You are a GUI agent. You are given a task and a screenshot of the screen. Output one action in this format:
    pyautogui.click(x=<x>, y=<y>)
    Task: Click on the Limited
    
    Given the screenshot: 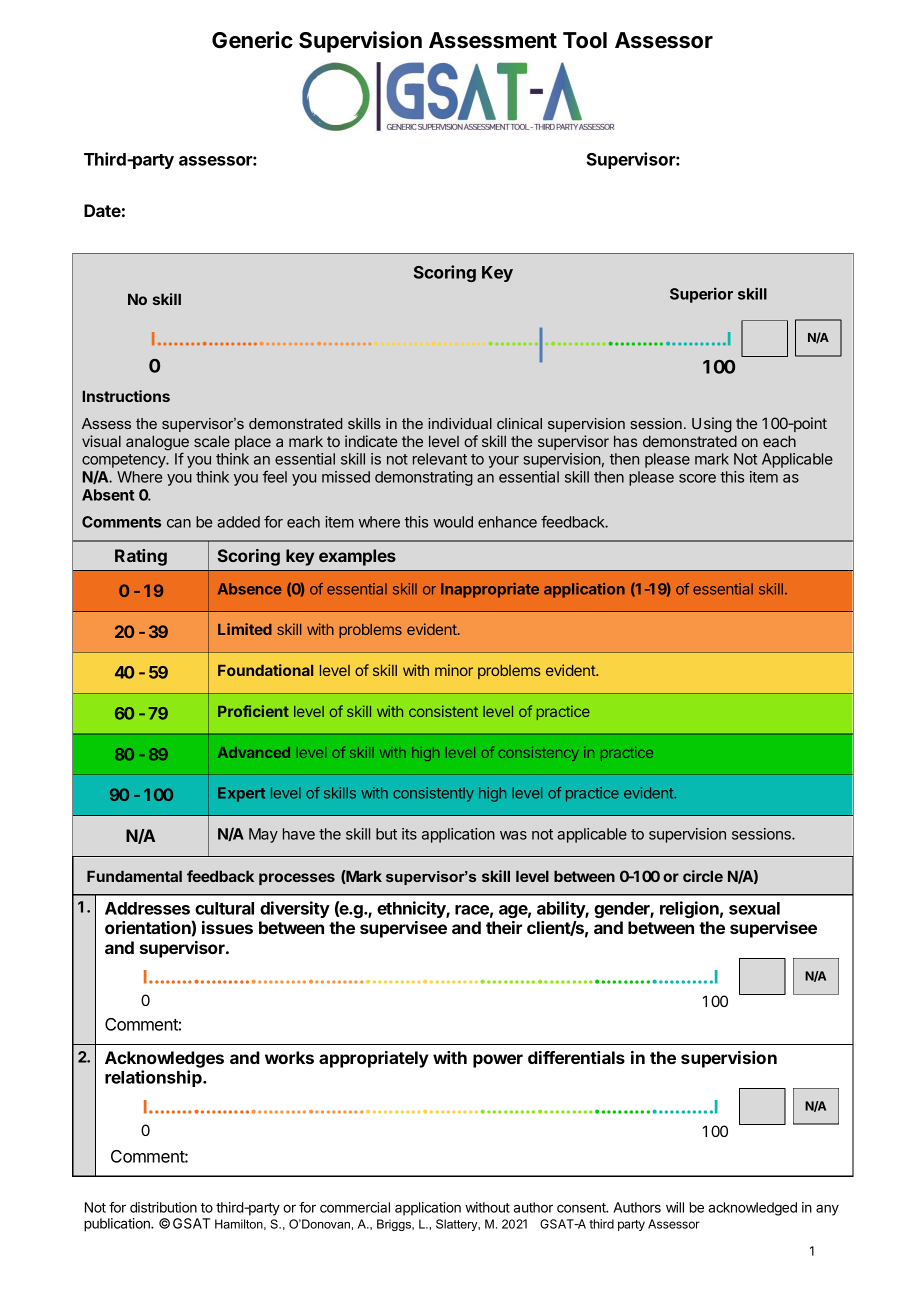 What is the action you would take?
    pyautogui.click(x=245, y=629)
